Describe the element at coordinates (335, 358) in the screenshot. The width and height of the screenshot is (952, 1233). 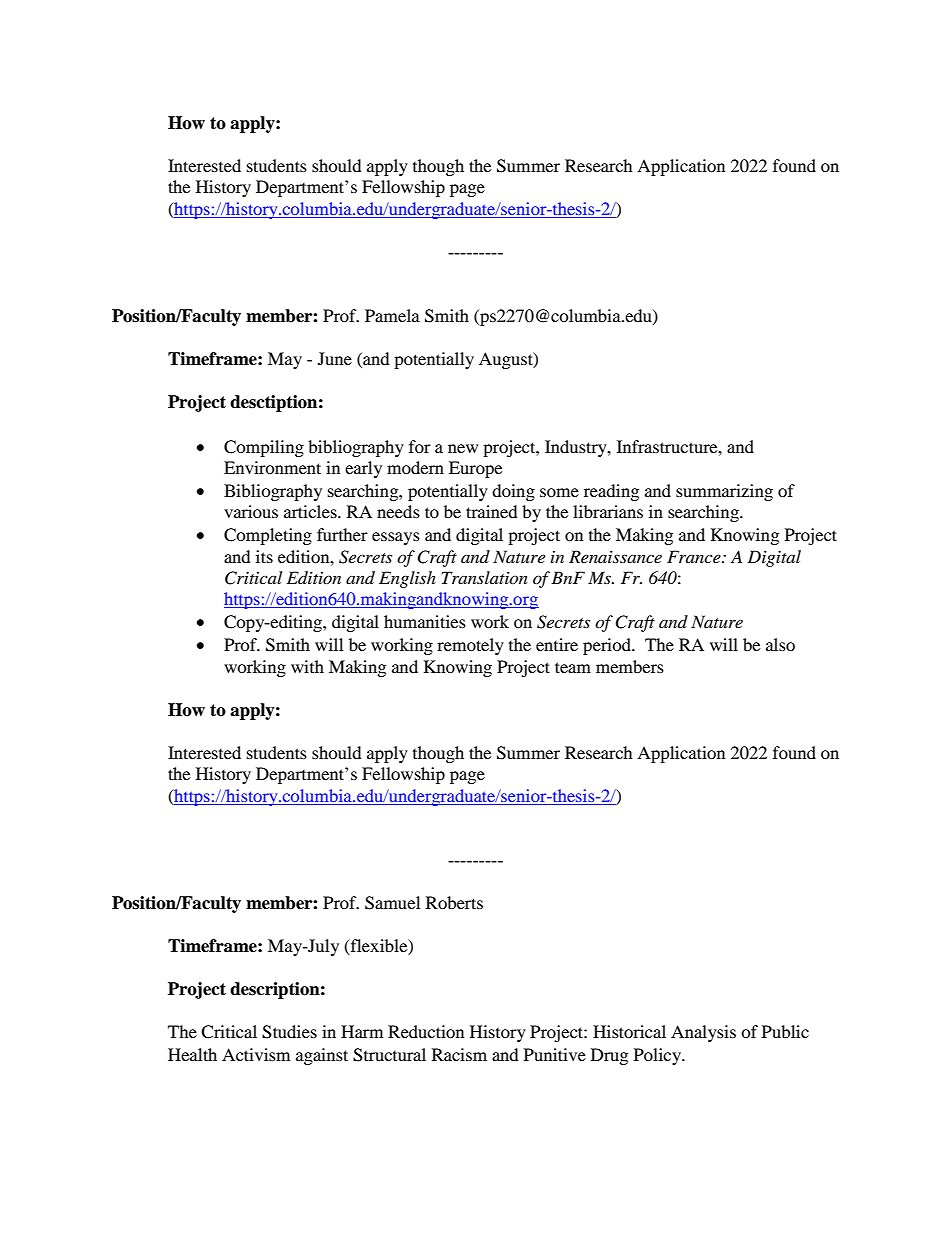
I see `June` at that location.
